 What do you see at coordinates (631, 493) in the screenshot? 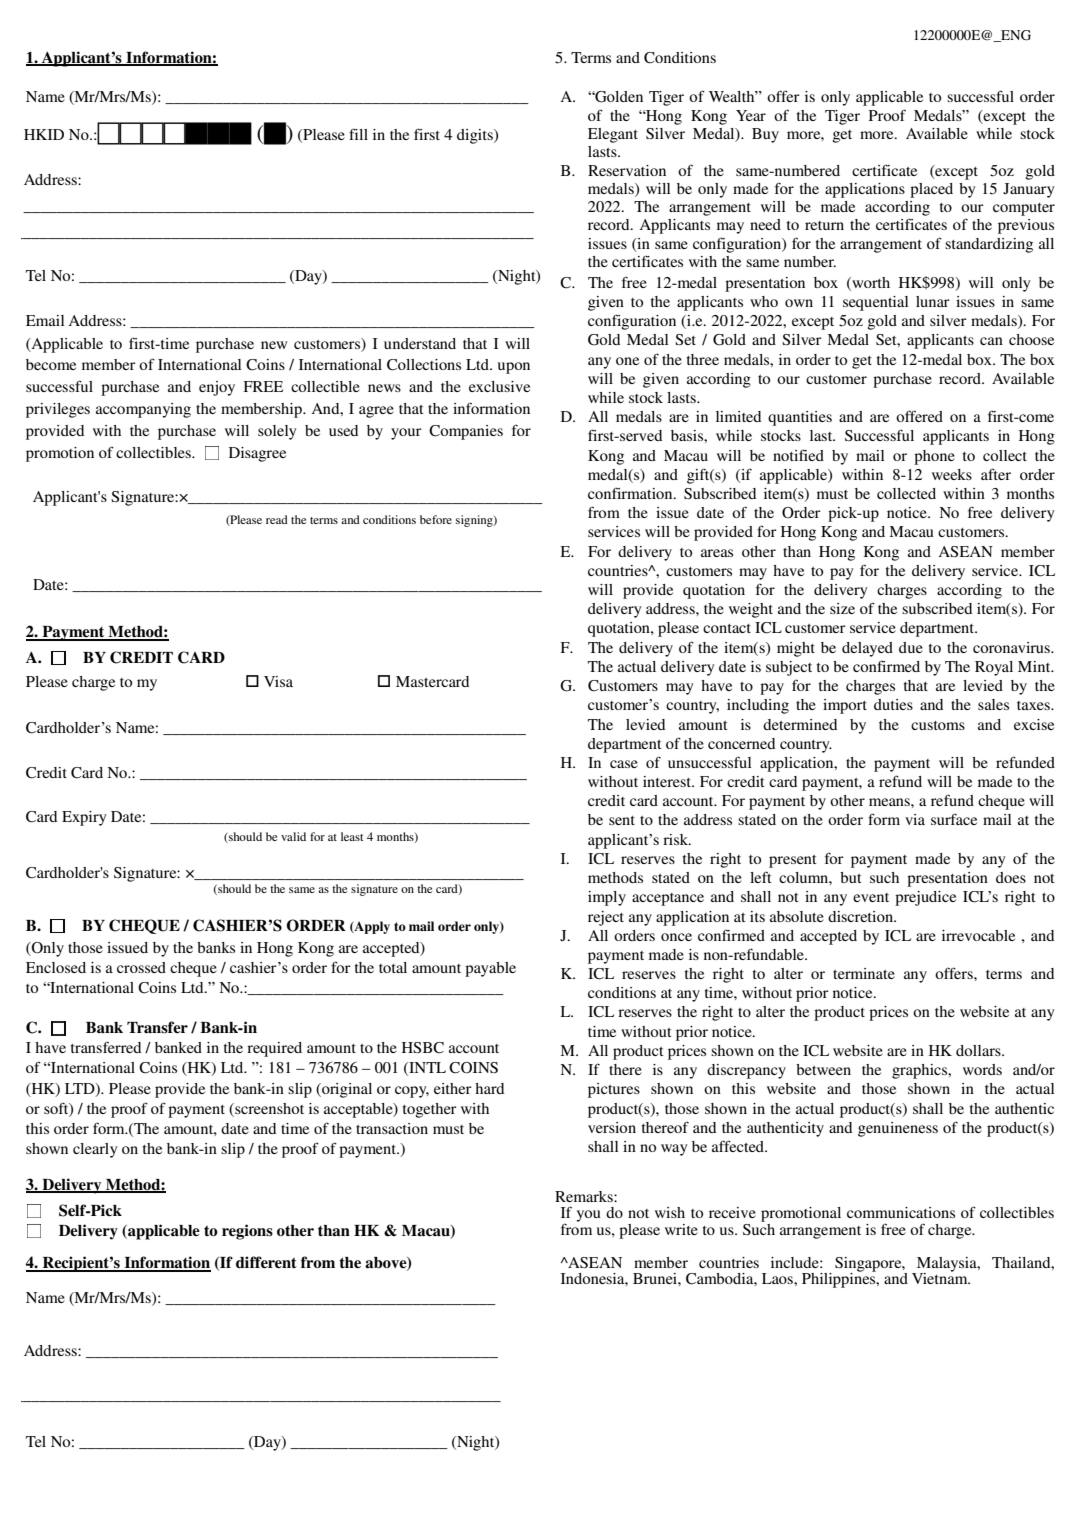
I see `confirmation` at bounding box center [631, 493].
